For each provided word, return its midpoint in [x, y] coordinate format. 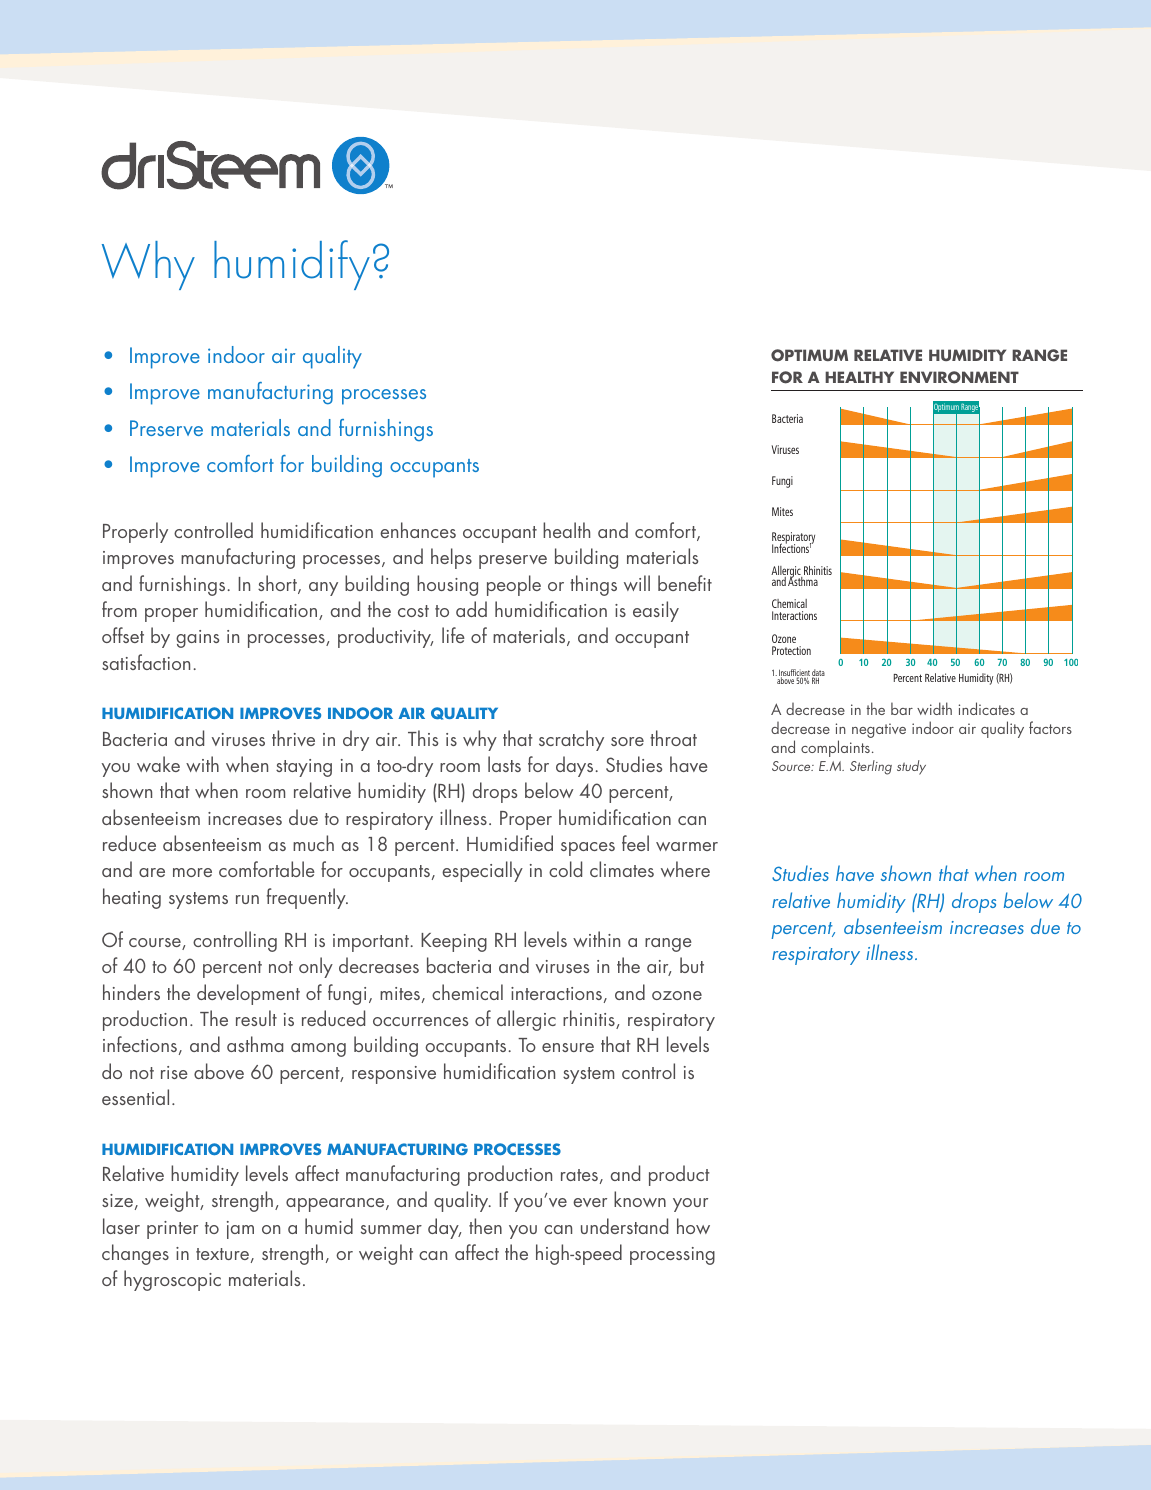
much [313, 843]
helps [451, 558]
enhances [418, 530]
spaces [588, 849]
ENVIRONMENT [959, 377]
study [911, 767]
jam [240, 1230]
